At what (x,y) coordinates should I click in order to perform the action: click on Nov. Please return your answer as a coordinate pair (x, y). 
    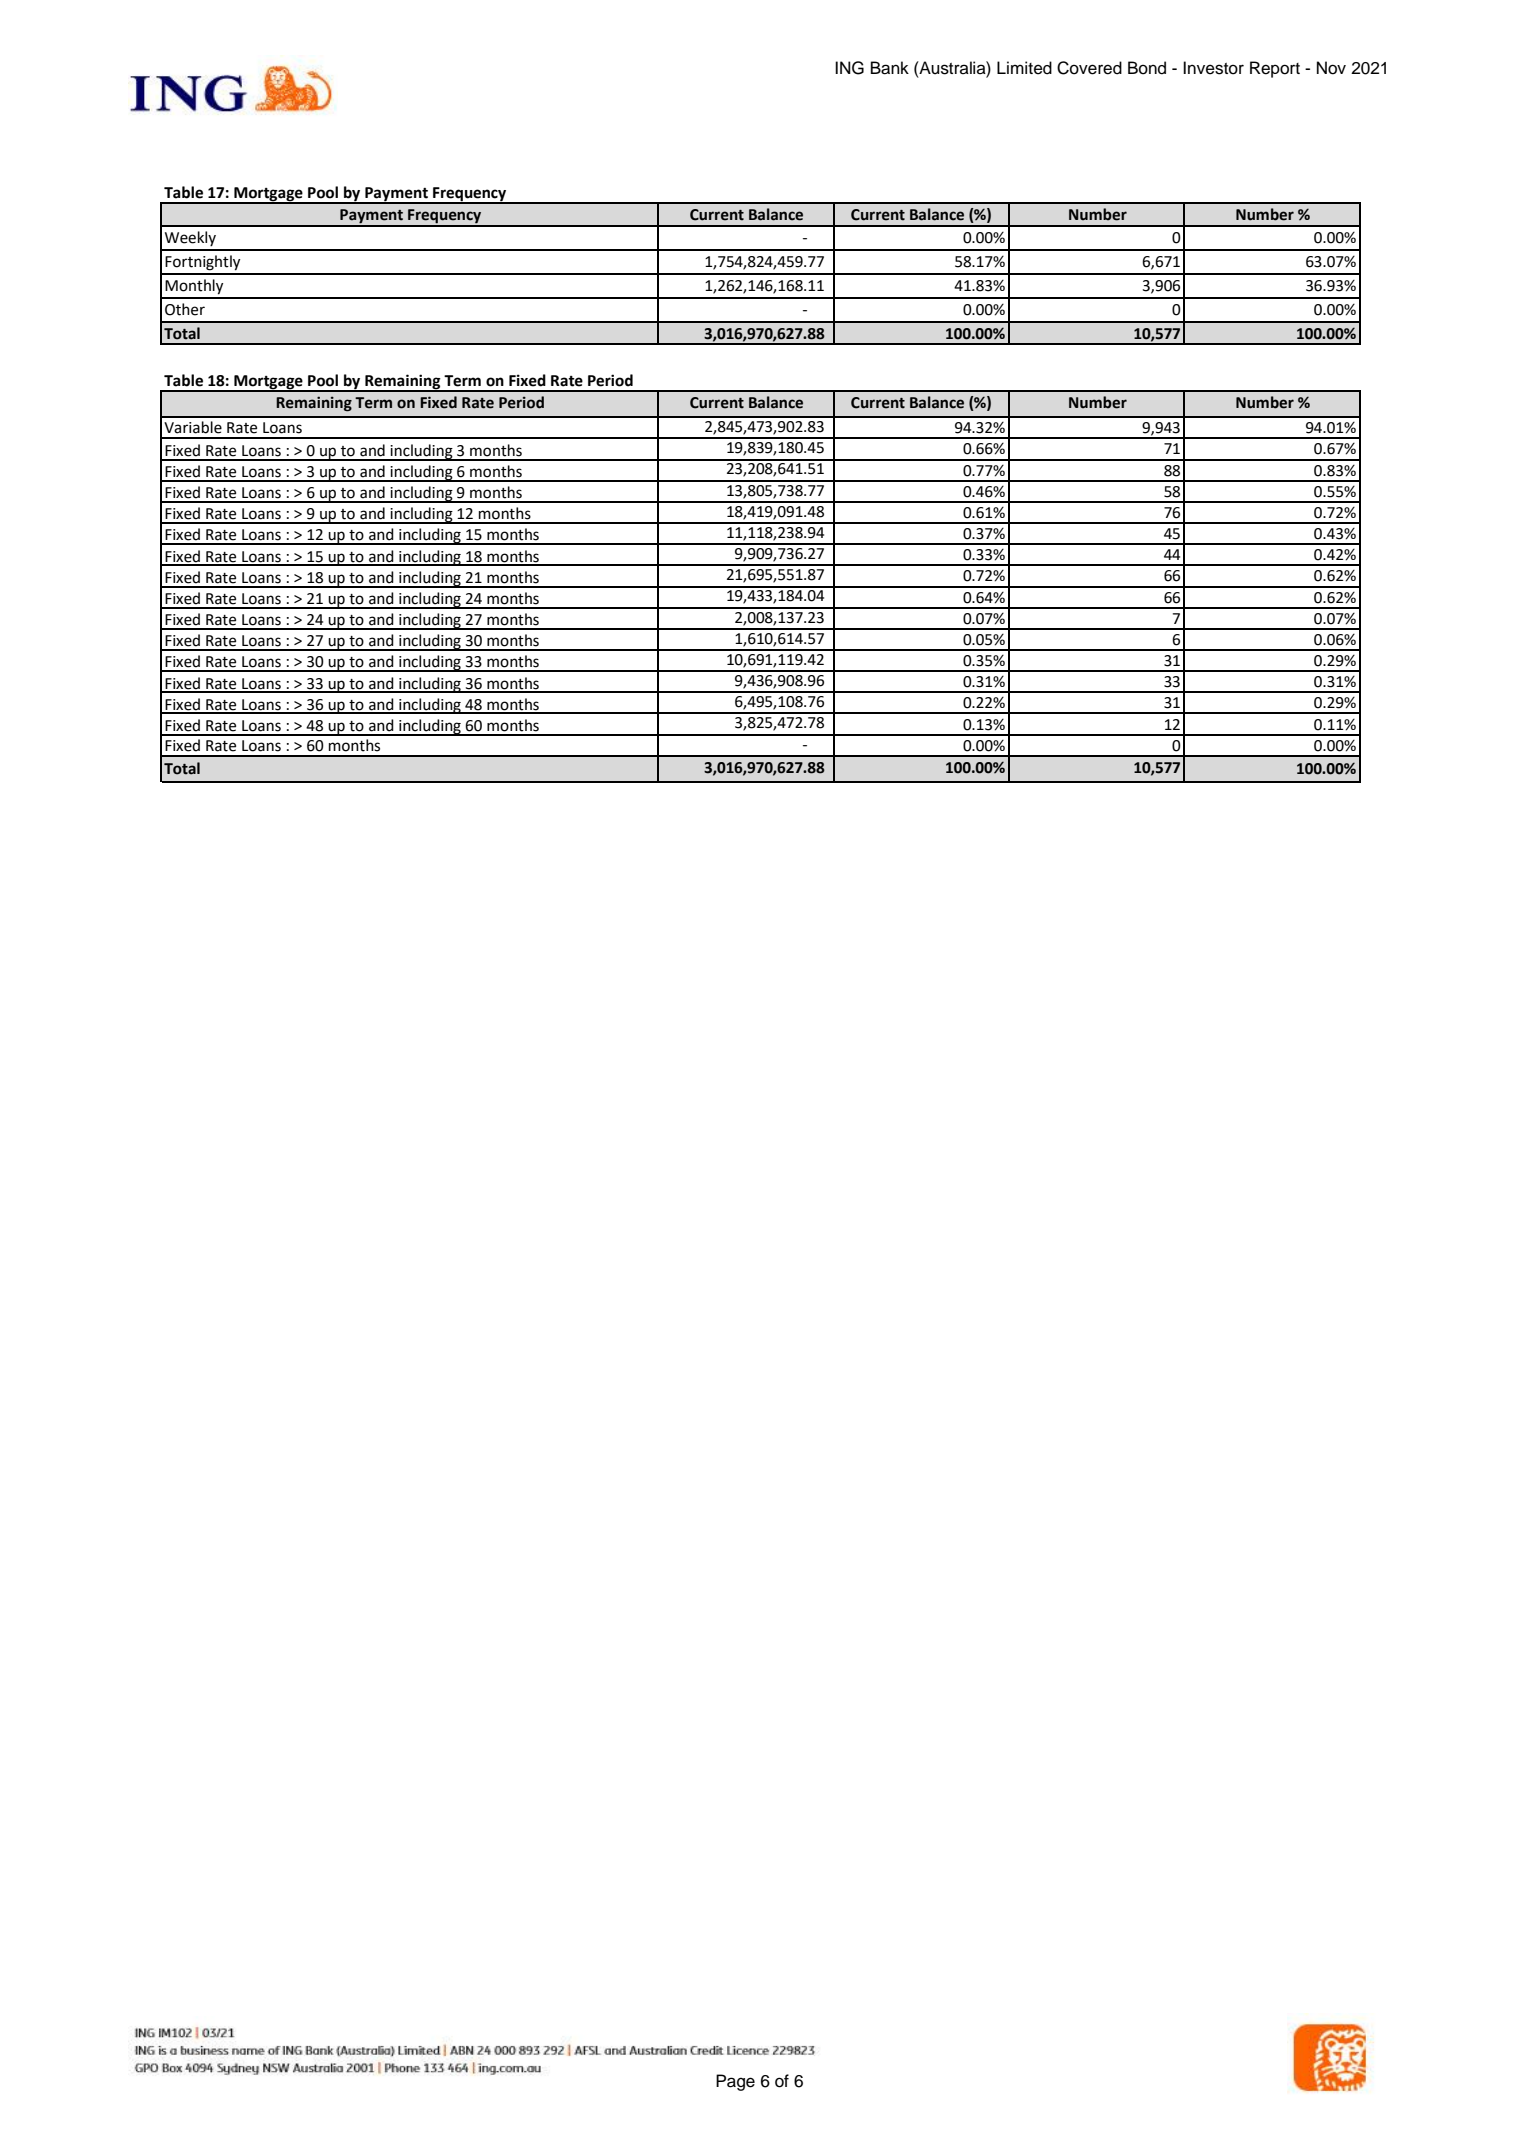
    Looking at the image, I should click on (1331, 68).
